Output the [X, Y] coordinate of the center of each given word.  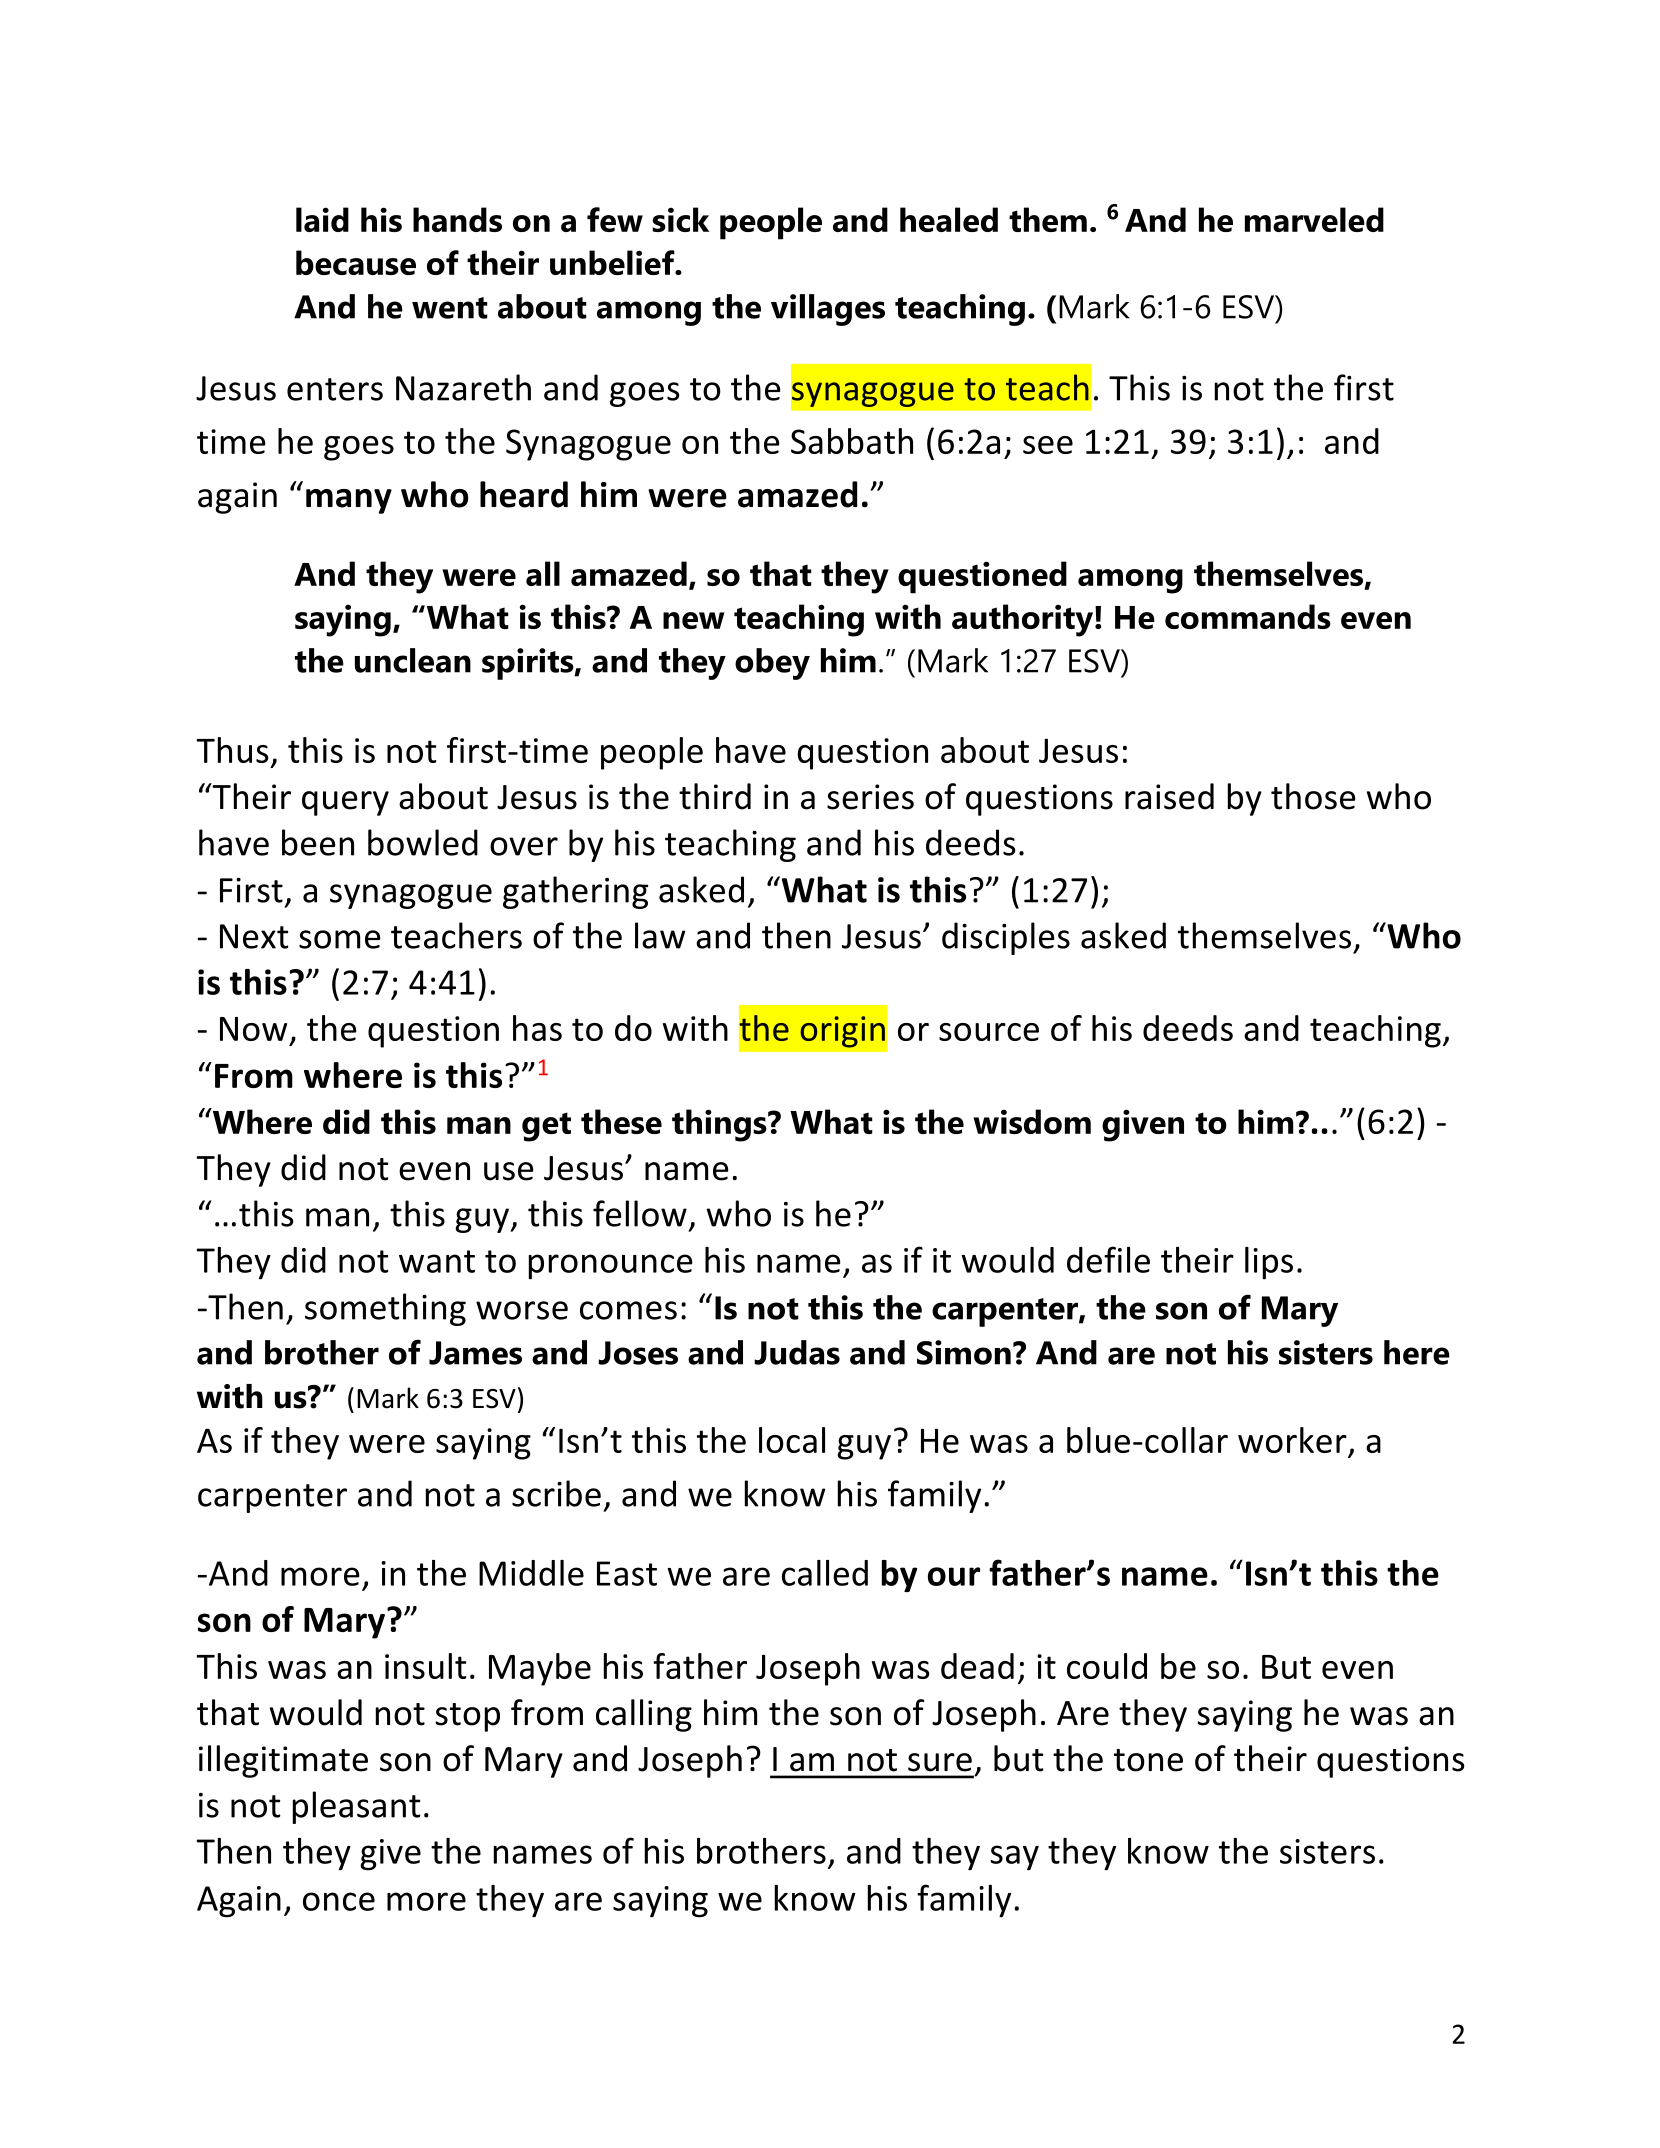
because [356, 262]
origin [842, 1032]
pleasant [356, 1807]
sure [940, 1762]
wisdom [1032, 1121]
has [537, 1028]
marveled [1314, 219]
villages [828, 310]
